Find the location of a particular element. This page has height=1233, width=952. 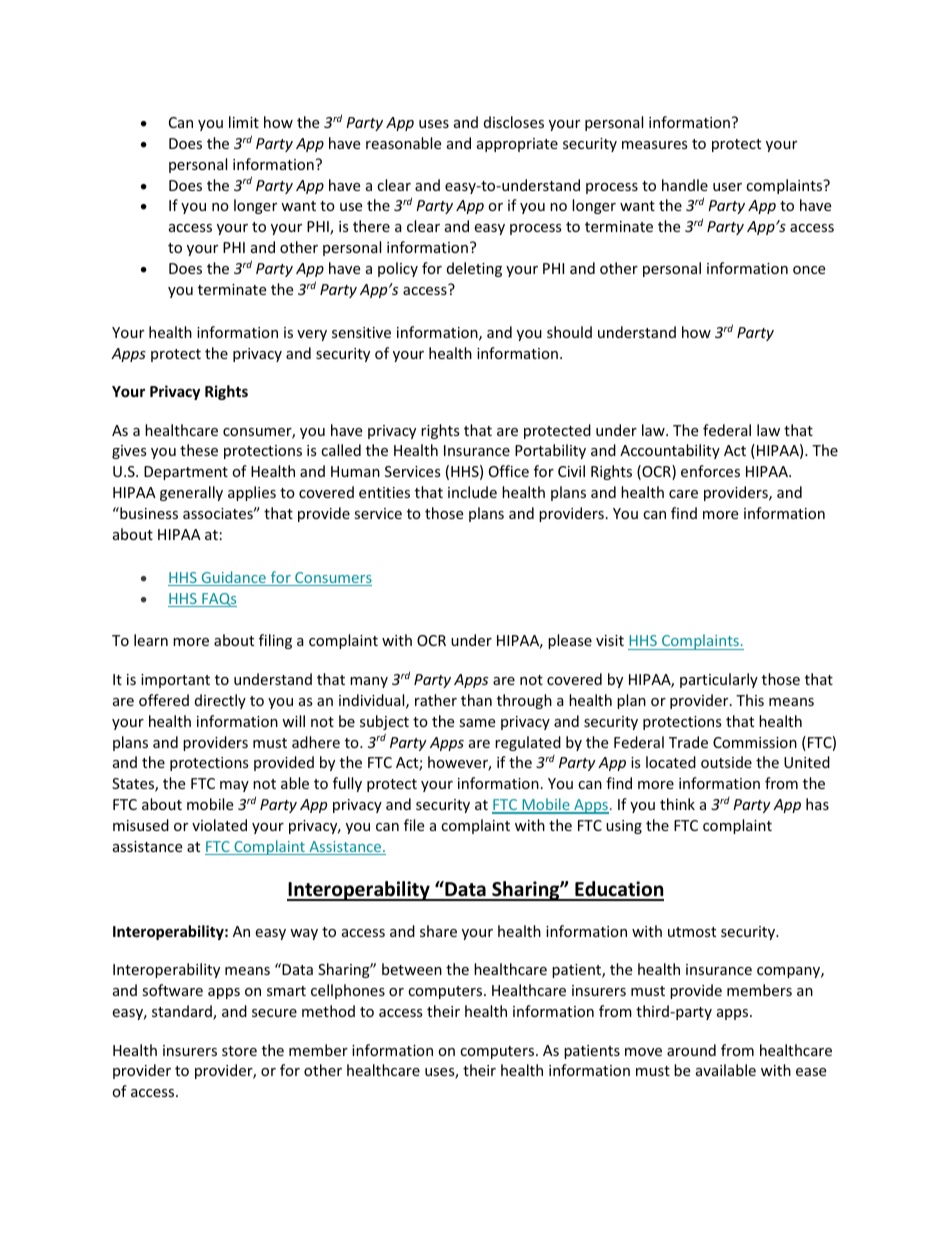

around is located at coordinates (691, 1050).
